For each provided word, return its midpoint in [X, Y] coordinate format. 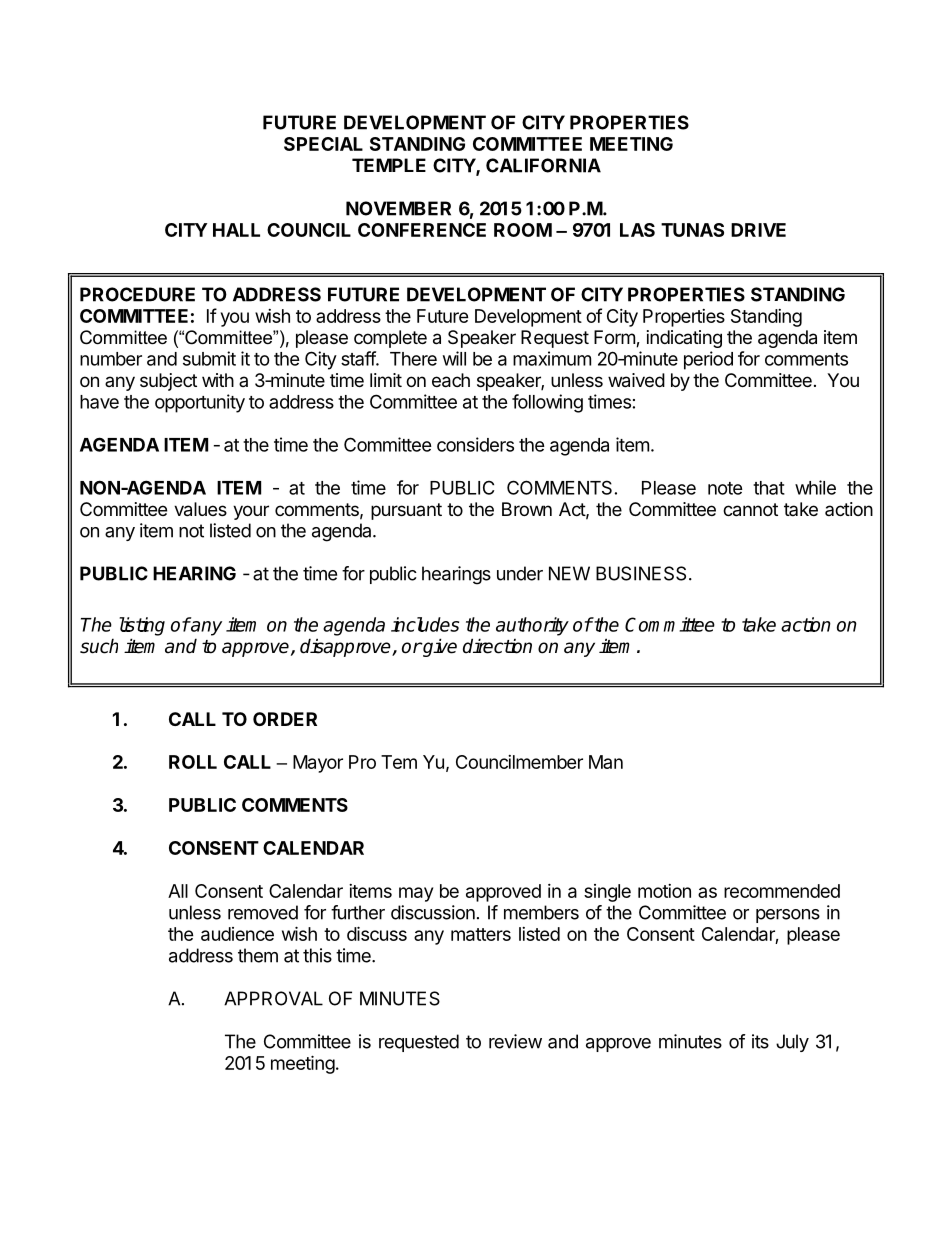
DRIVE [758, 230]
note [725, 488]
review [515, 1041]
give [439, 647]
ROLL [193, 762]
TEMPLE [389, 165]
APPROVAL [273, 998]
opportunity [200, 403]
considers [475, 444]
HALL [236, 230]
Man [606, 762]
